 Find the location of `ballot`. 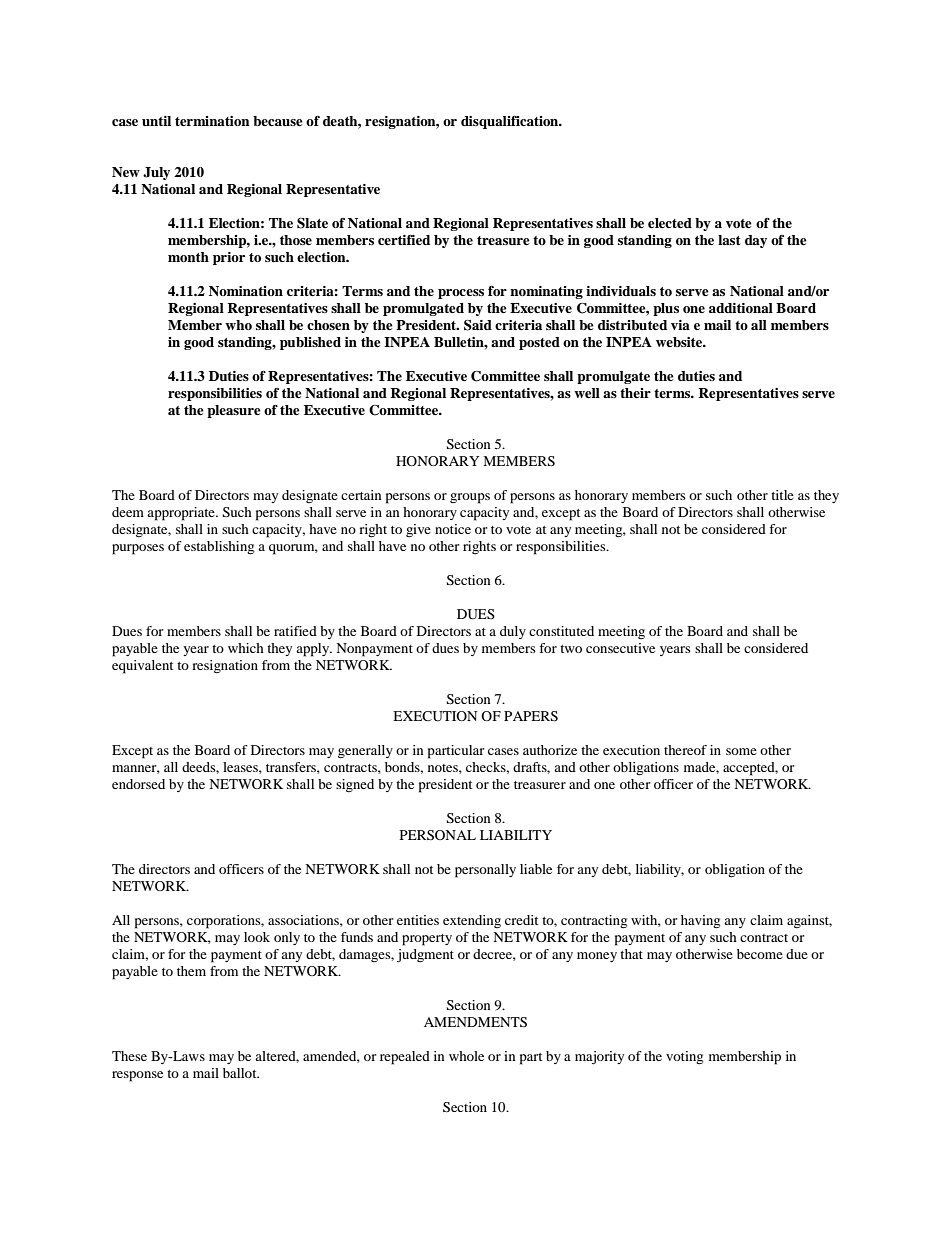

ballot is located at coordinates (241, 1073).
